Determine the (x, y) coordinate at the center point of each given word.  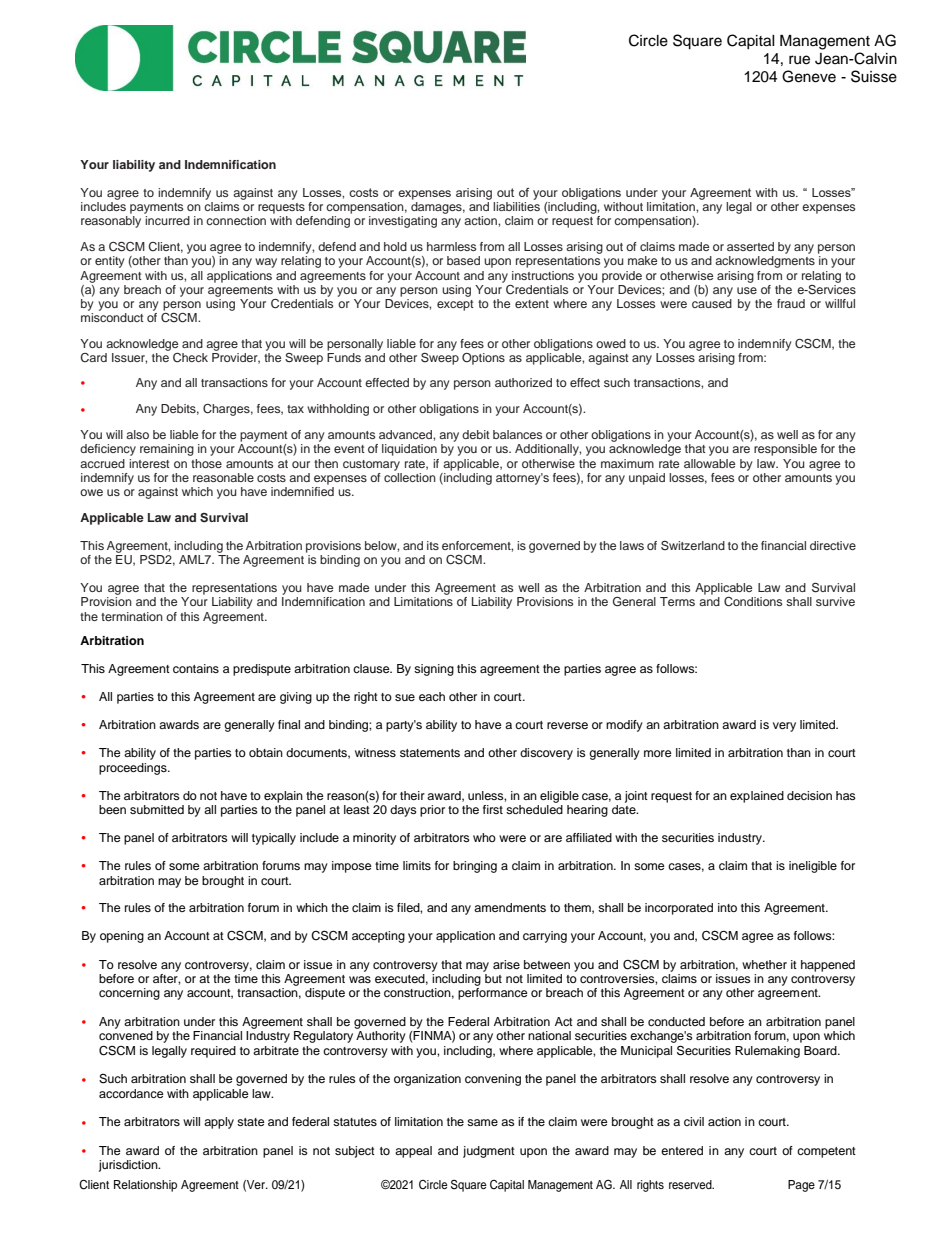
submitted (157, 809)
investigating (403, 222)
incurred (167, 220)
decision (809, 795)
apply (219, 1123)
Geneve (809, 76)
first (493, 809)
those (206, 463)
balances (517, 434)
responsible (785, 450)
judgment (489, 1152)
